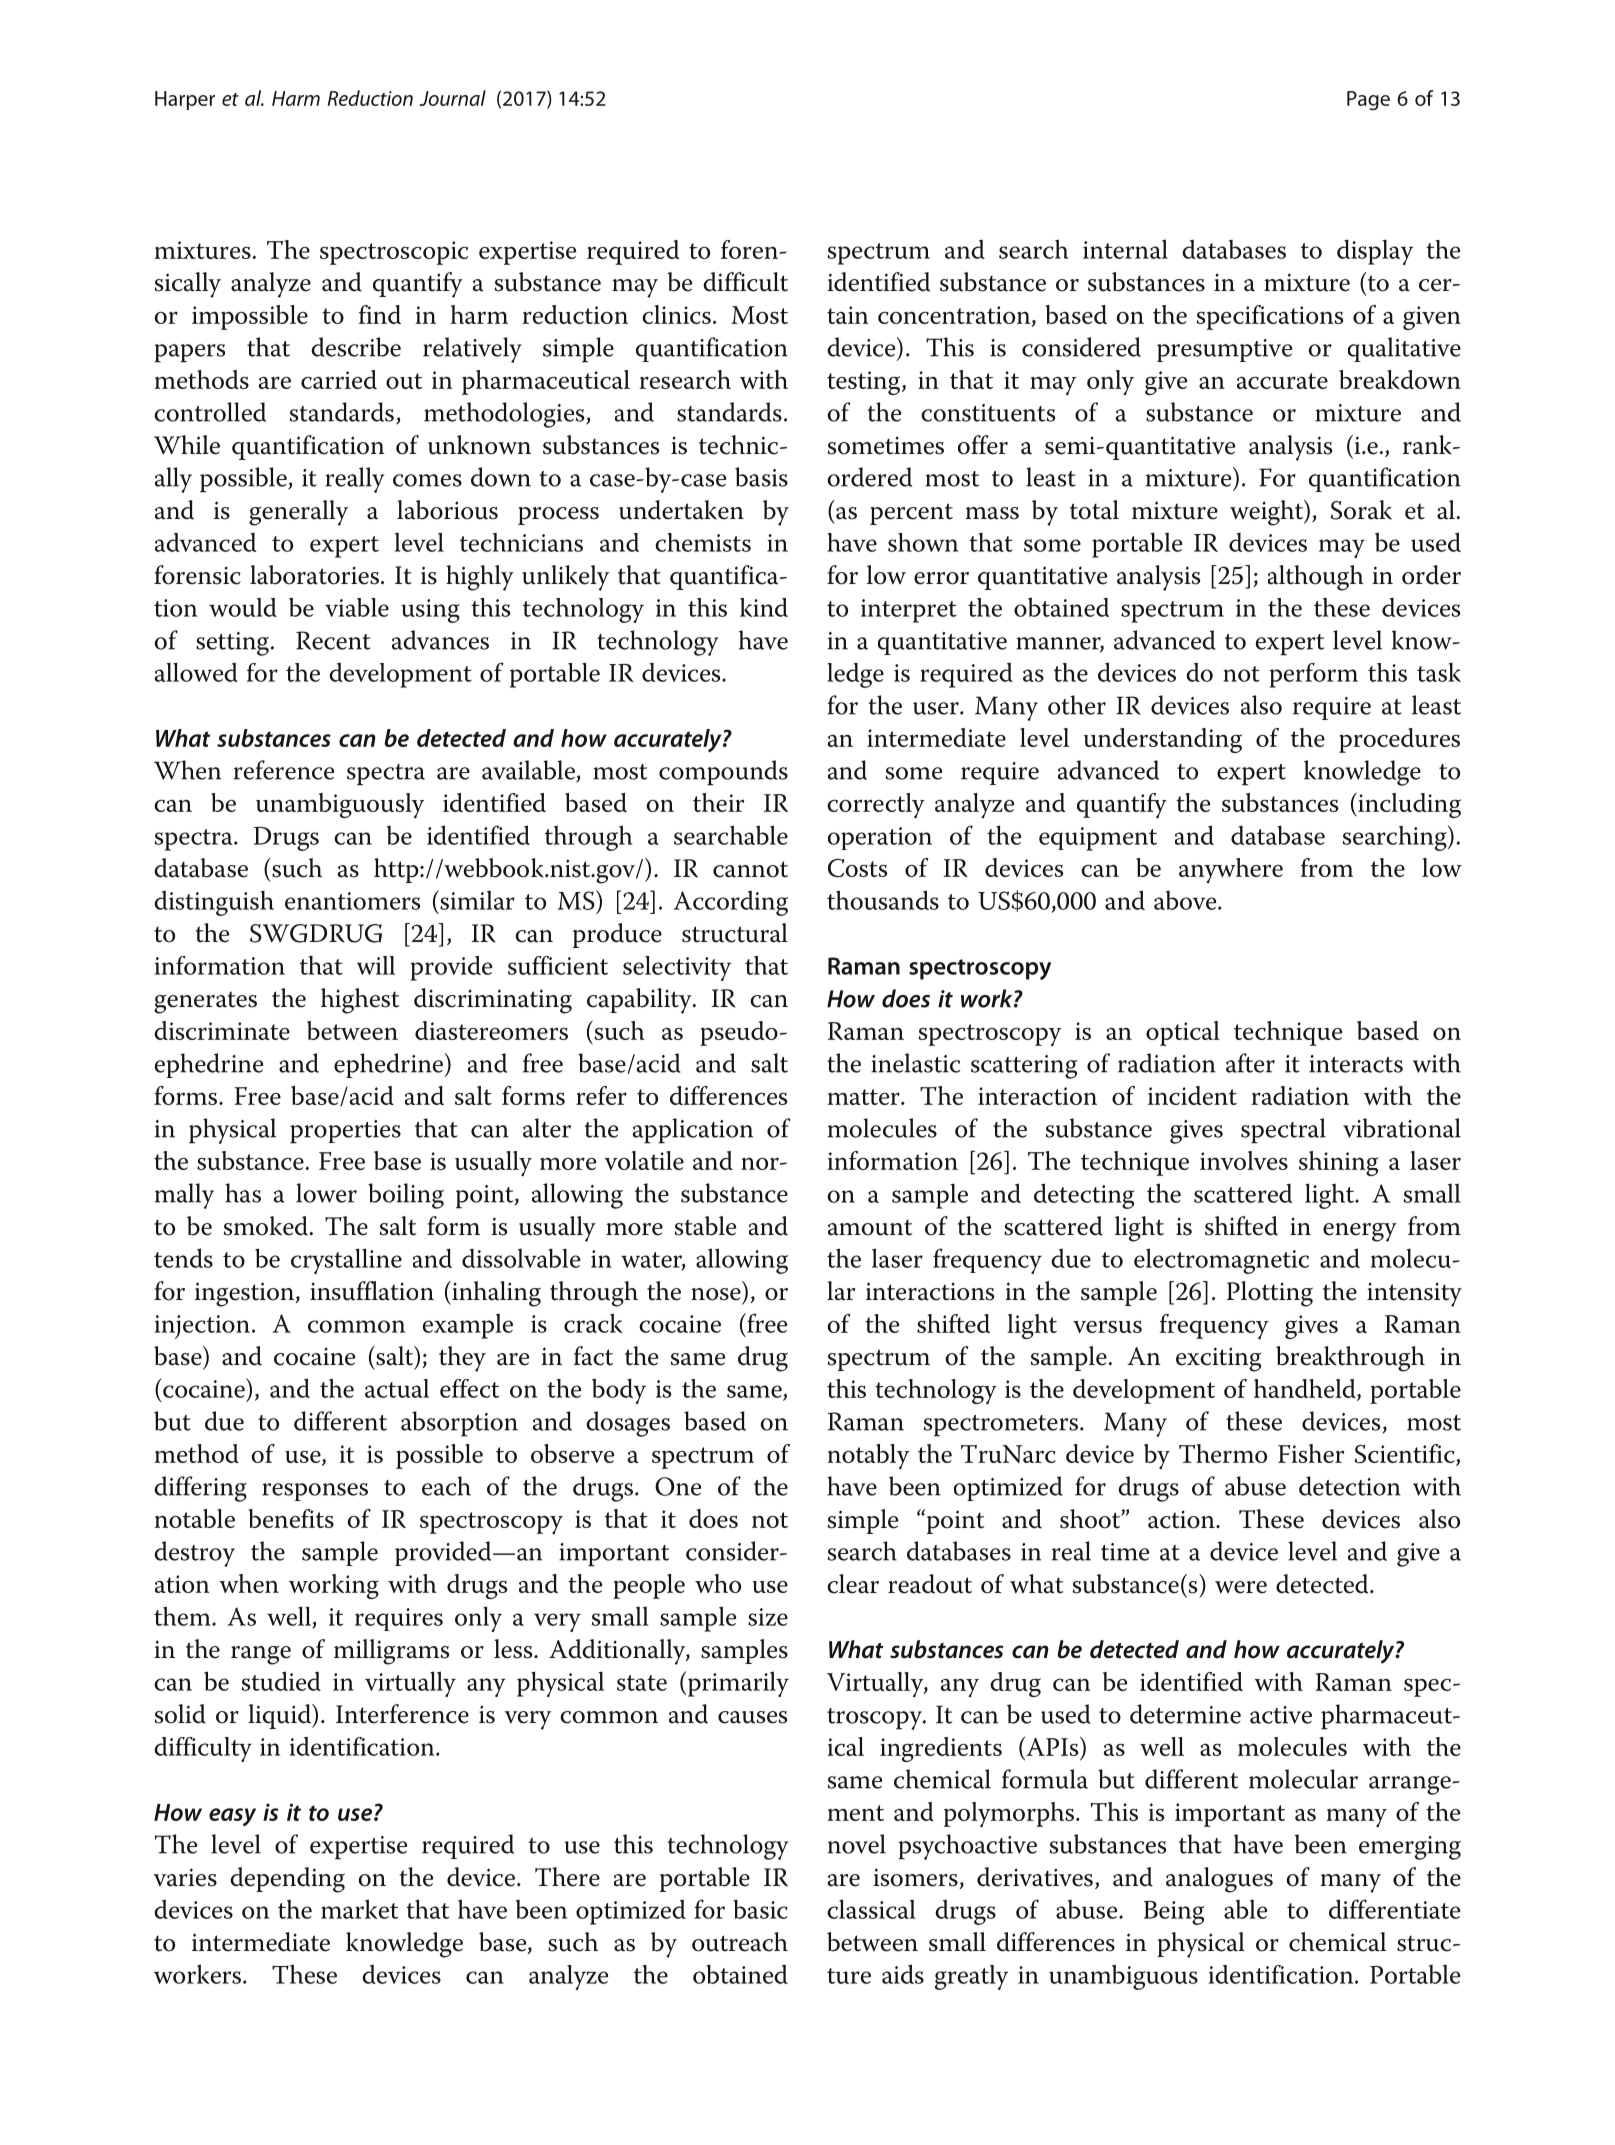  What do you see at coordinates (315, 1492) in the screenshot?
I see `responses` at bounding box center [315, 1492].
